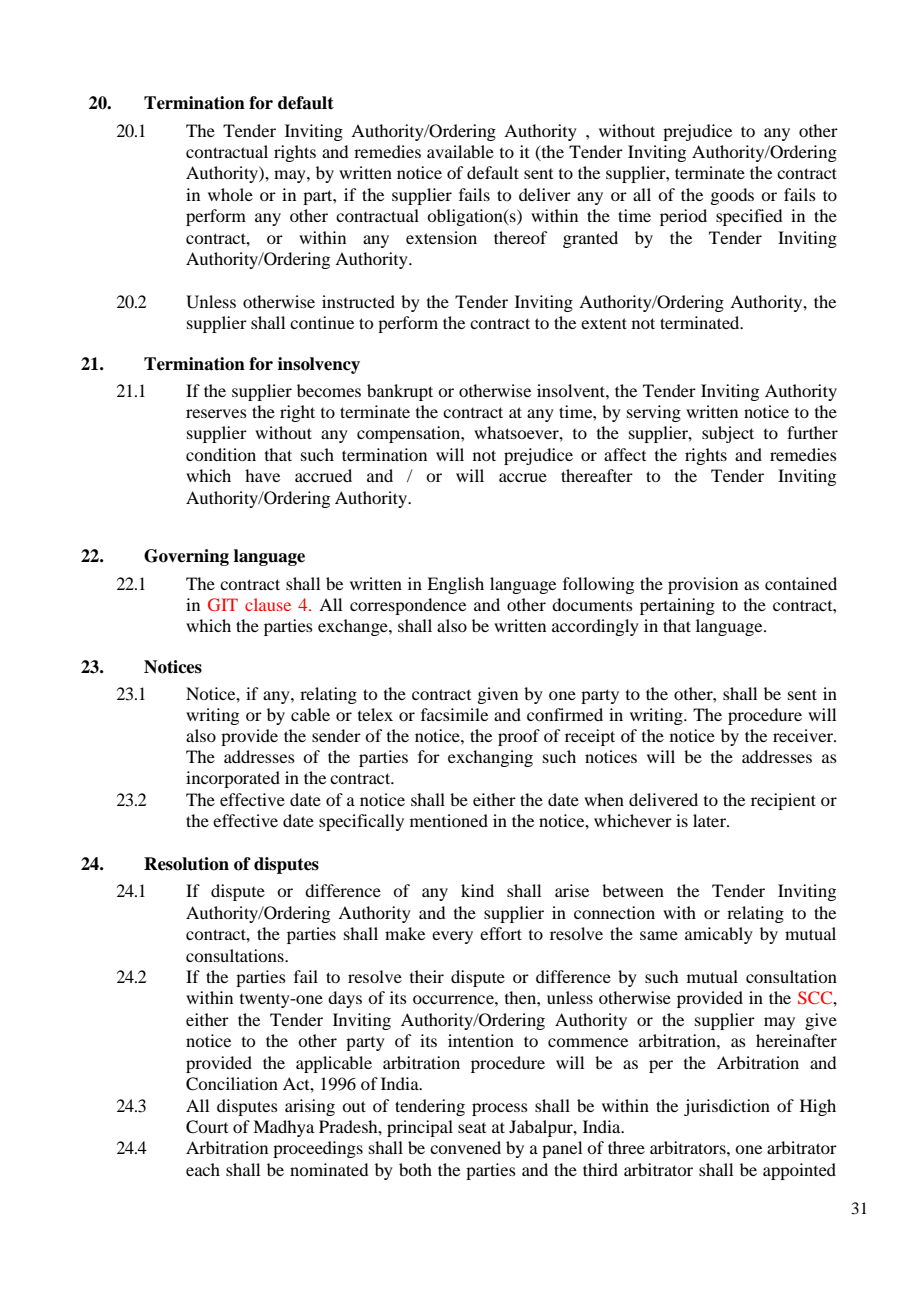 The width and height of the image is (924, 1307). Describe the element at coordinates (216, 413) in the image. I see `reserves` at that location.
